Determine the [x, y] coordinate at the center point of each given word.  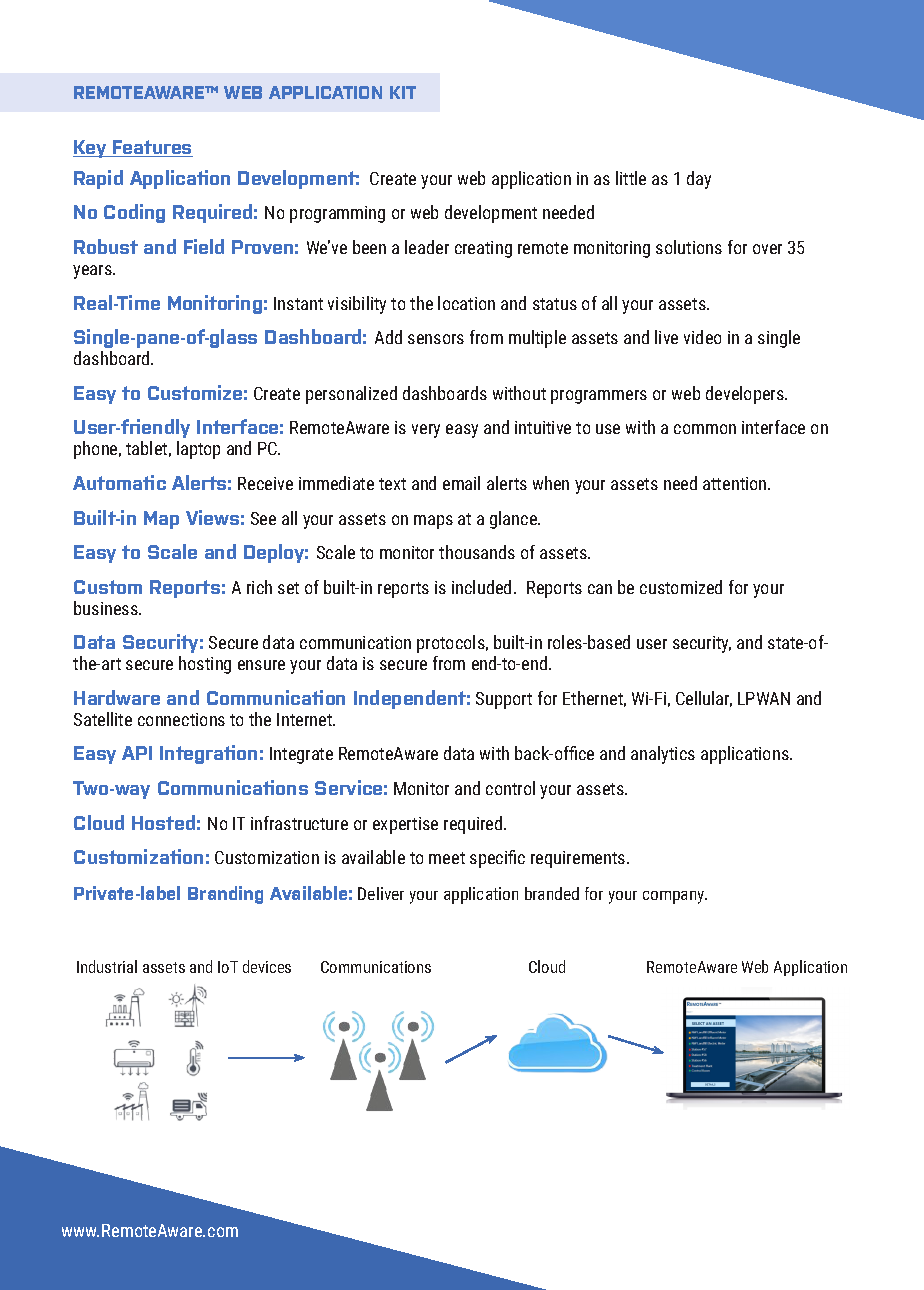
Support [504, 700]
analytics [663, 755]
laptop [198, 450]
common [705, 429]
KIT [403, 92]
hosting [205, 665]
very [426, 431]
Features [152, 148]
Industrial [107, 966]
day [699, 180]
